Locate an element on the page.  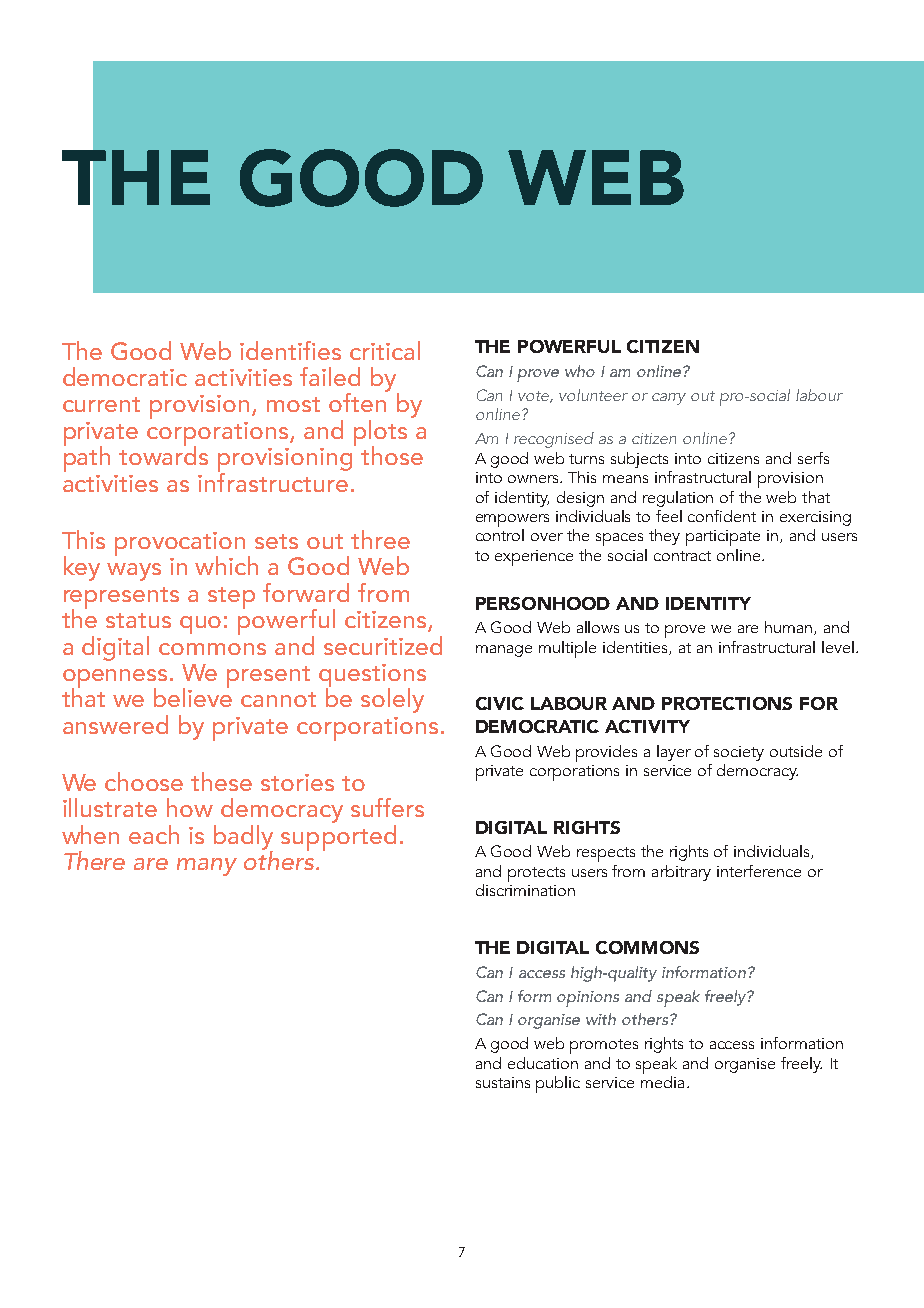
interference is located at coordinates (759, 871).
